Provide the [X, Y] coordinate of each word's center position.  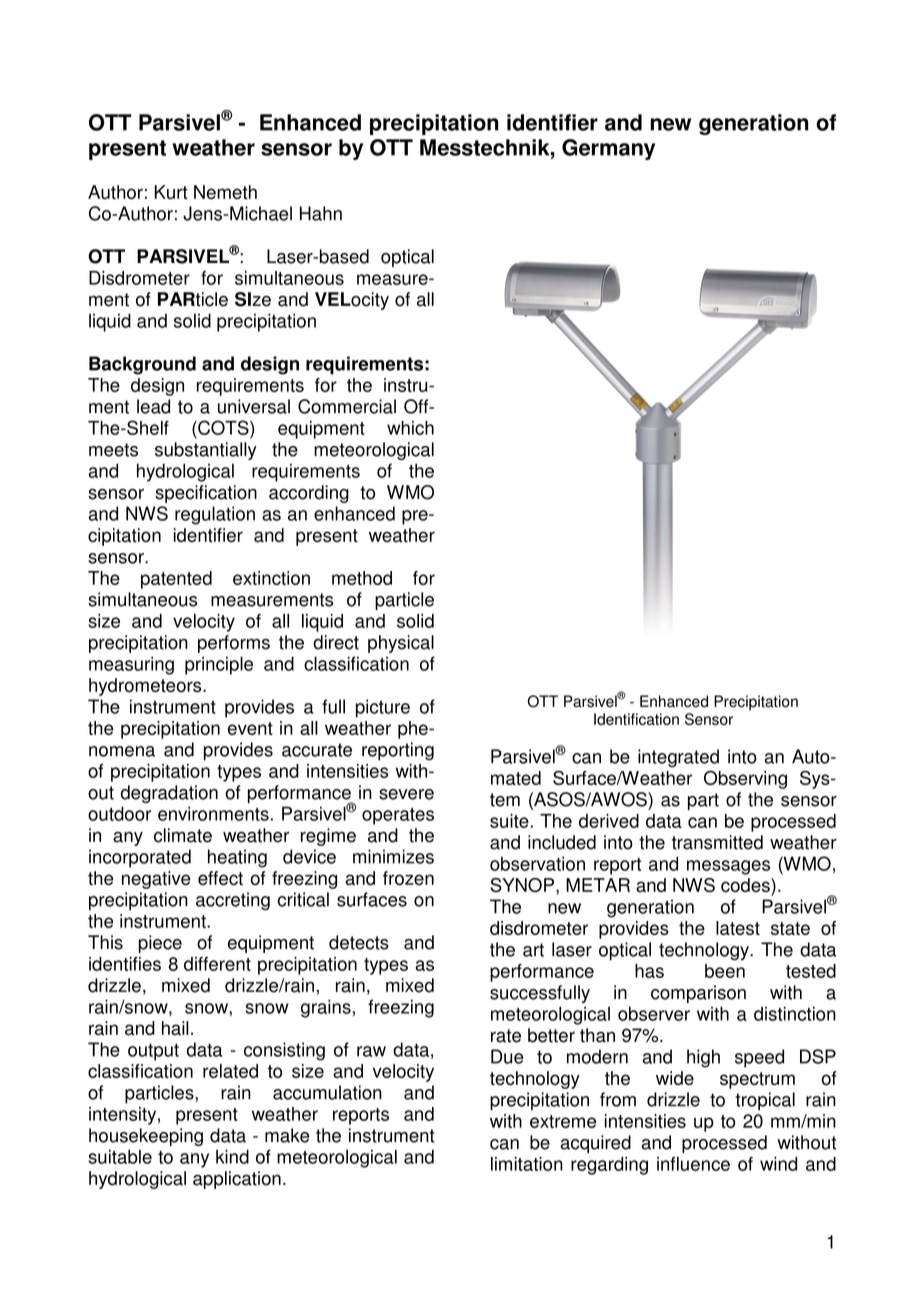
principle [219, 665]
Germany [608, 149]
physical [401, 644]
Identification [636, 719]
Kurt [171, 192]
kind [232, 1156]
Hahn [321, 213]
